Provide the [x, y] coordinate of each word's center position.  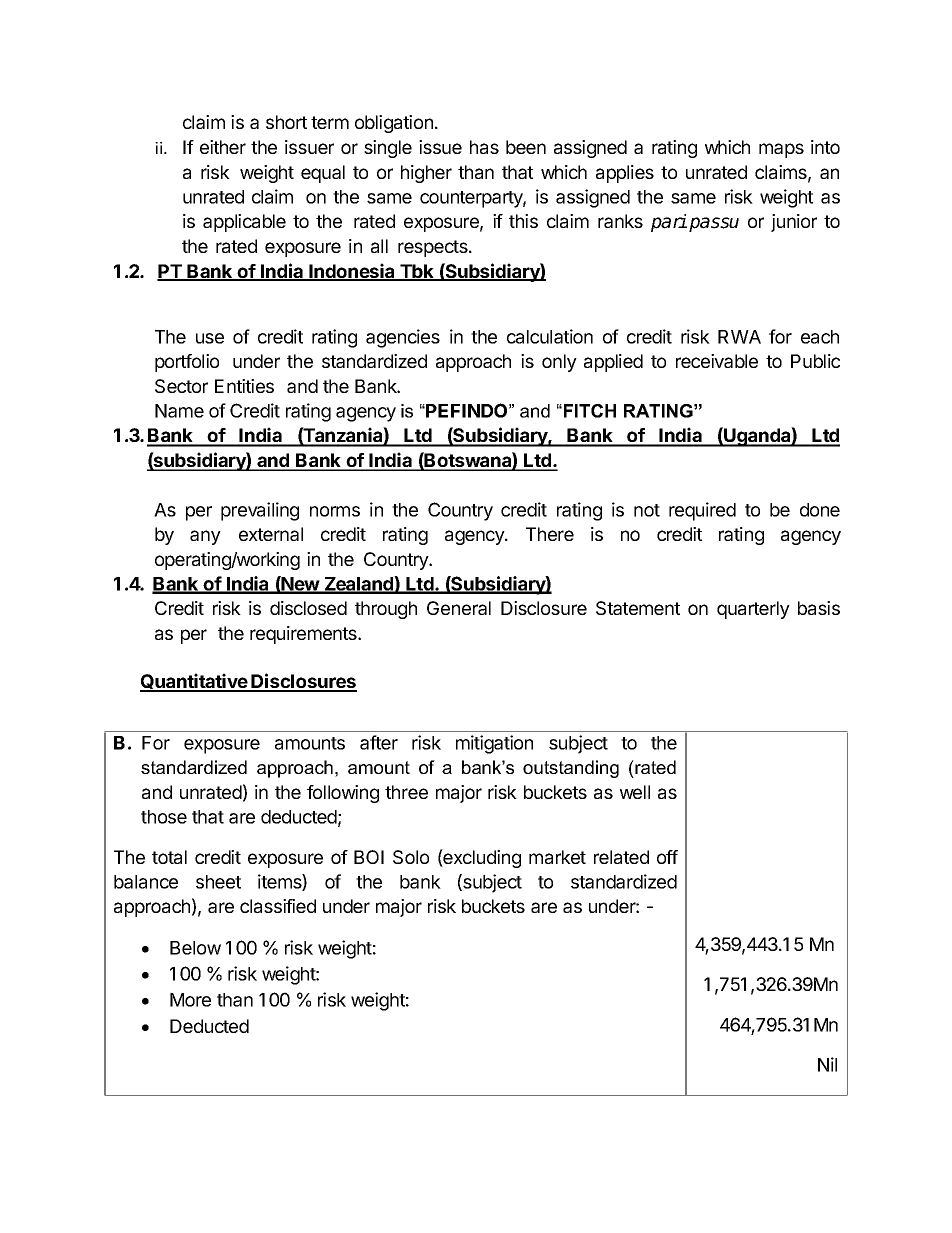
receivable [717, 361]
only [559, 363]
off [667, 857]
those [164, 817]
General [459, 608]
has [484, 147]
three [406, 792]
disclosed [308, 608]
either [223, 147]
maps [781, 150]
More [190, 1000]
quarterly [753, 610]
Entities [244, 386]
